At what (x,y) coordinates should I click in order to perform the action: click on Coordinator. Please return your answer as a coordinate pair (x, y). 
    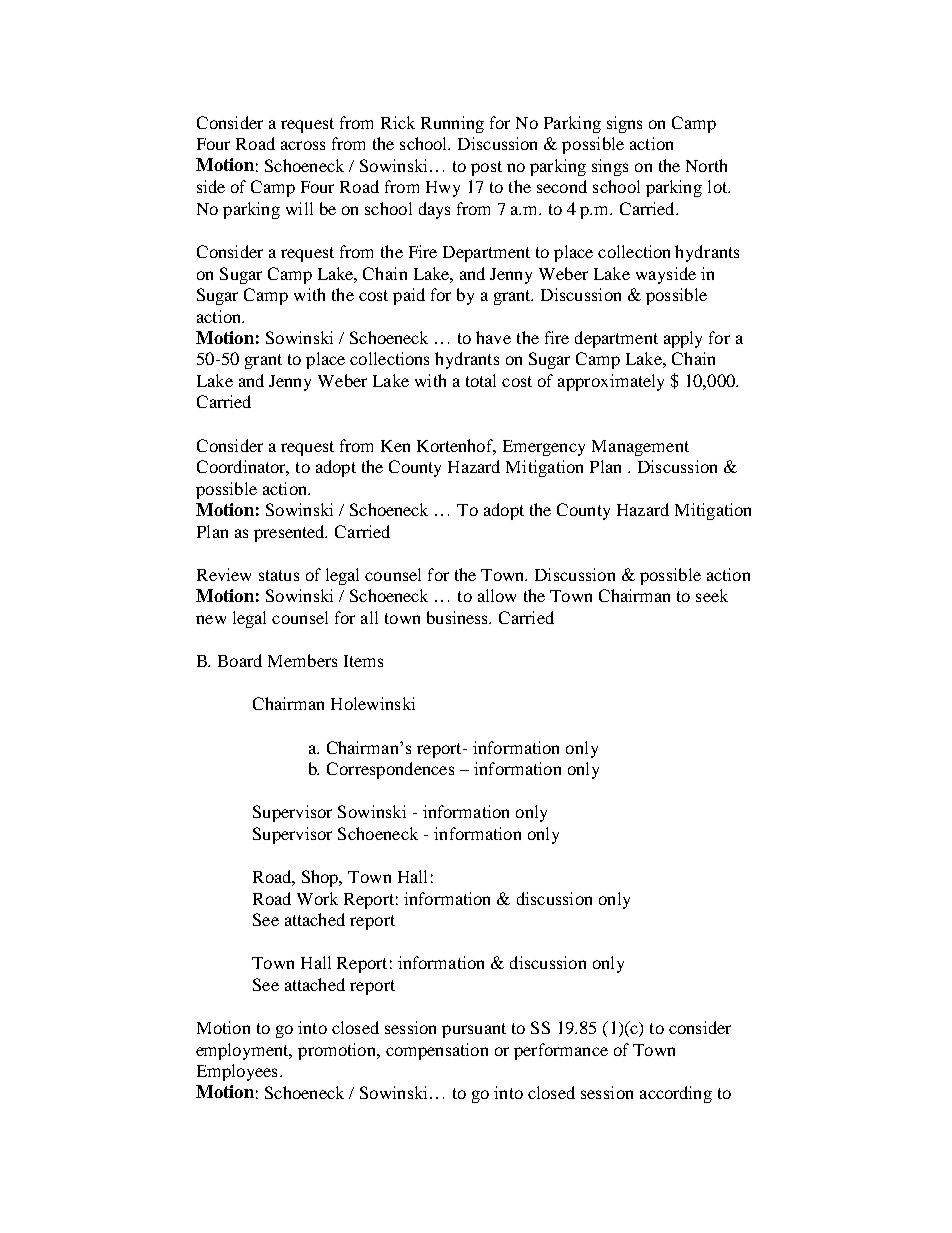
    Looking at the image, I should click on (243, 468).
